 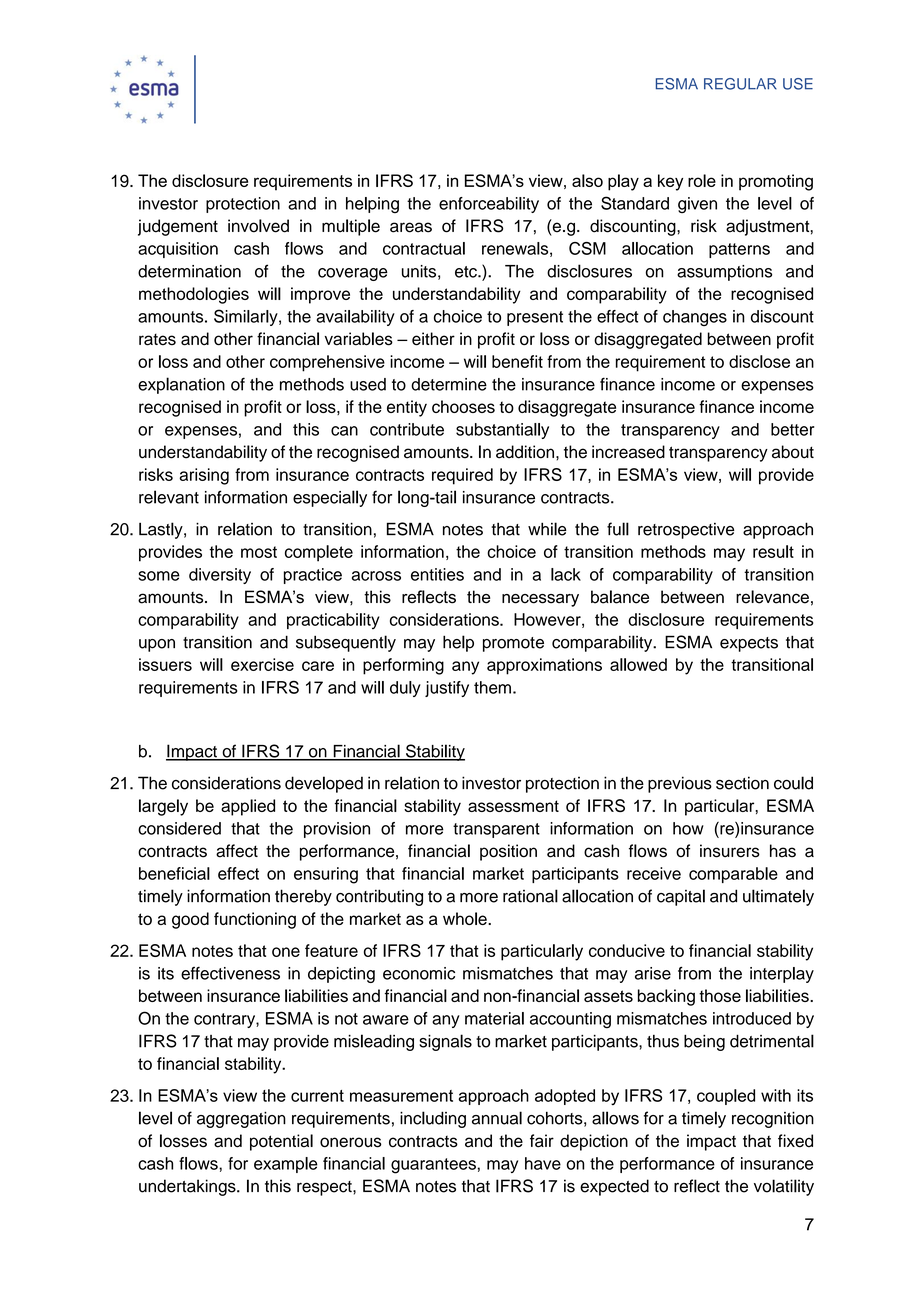 What do you see at coordinates (181, 385) in the document?
I see `explanation` at bounding box center [181, 385].
